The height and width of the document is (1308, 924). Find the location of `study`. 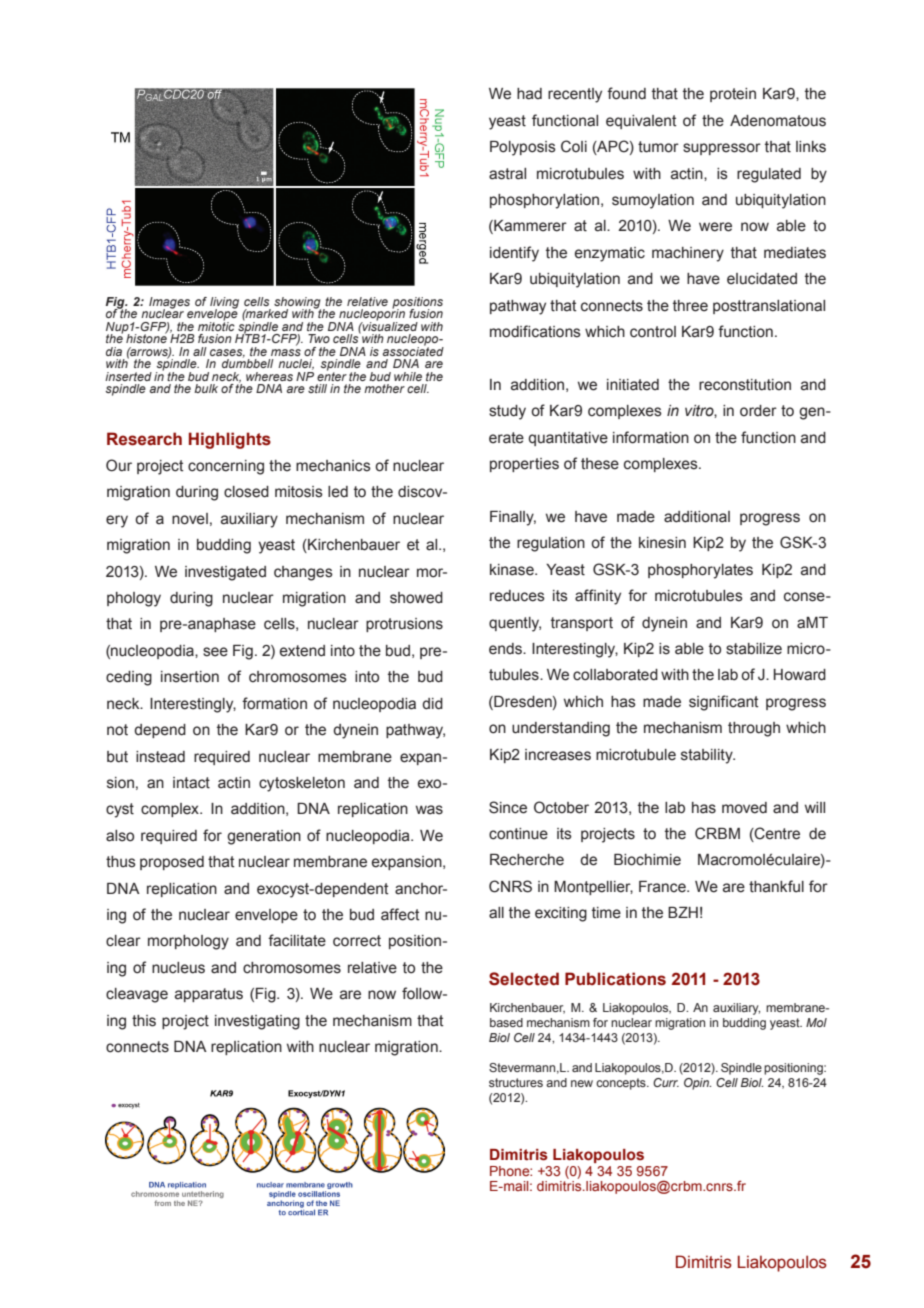

study is located at coordinates (507, 412).
